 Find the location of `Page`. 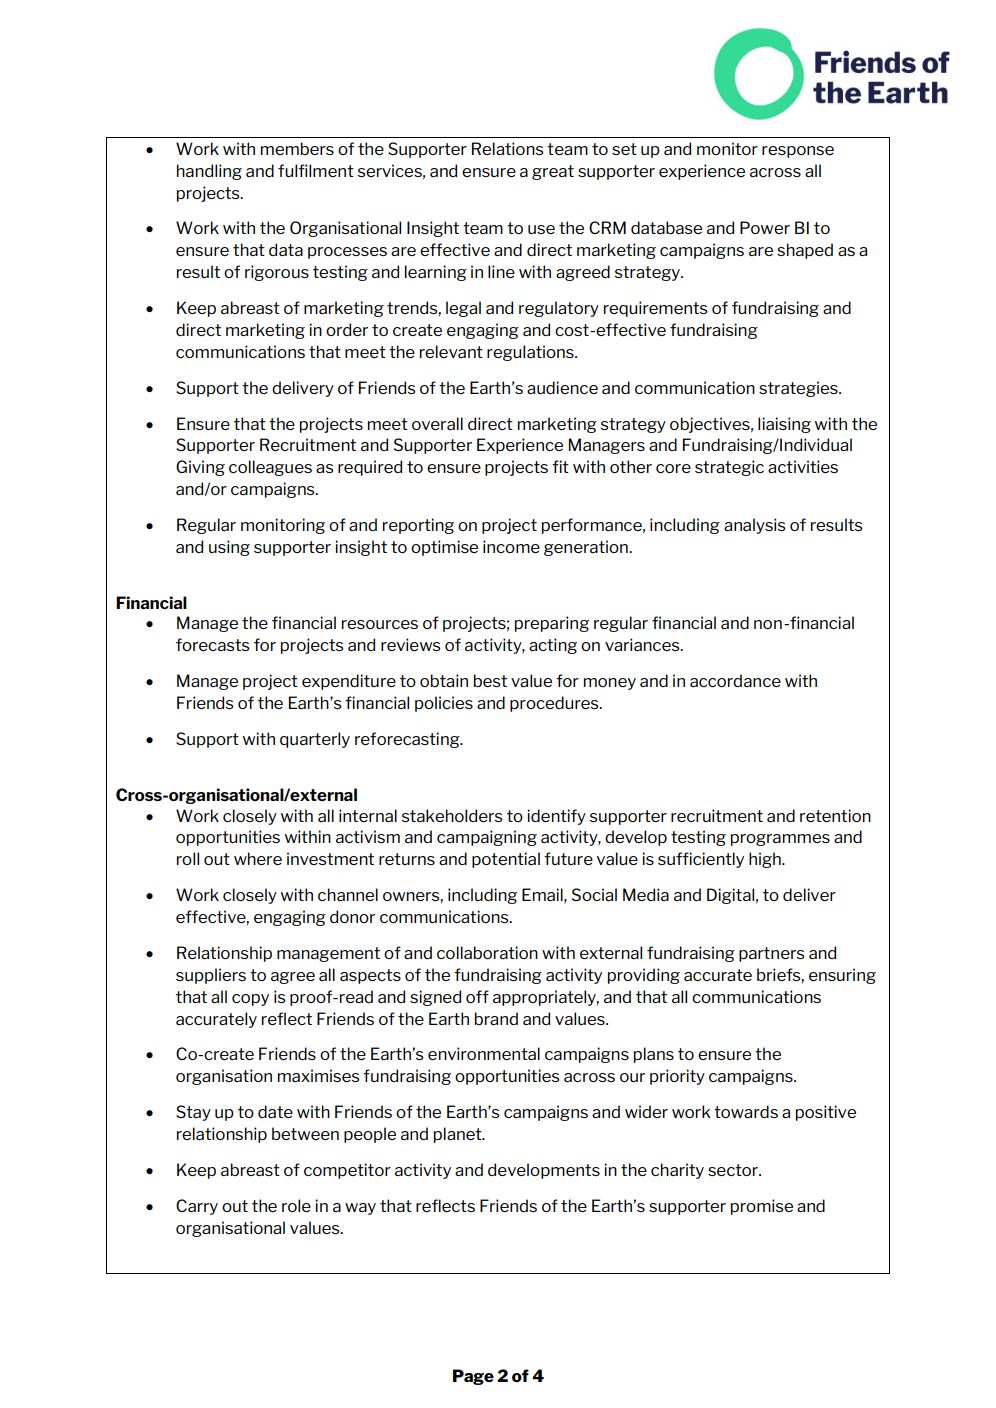

Page is located at coordinates (473, 1377).
